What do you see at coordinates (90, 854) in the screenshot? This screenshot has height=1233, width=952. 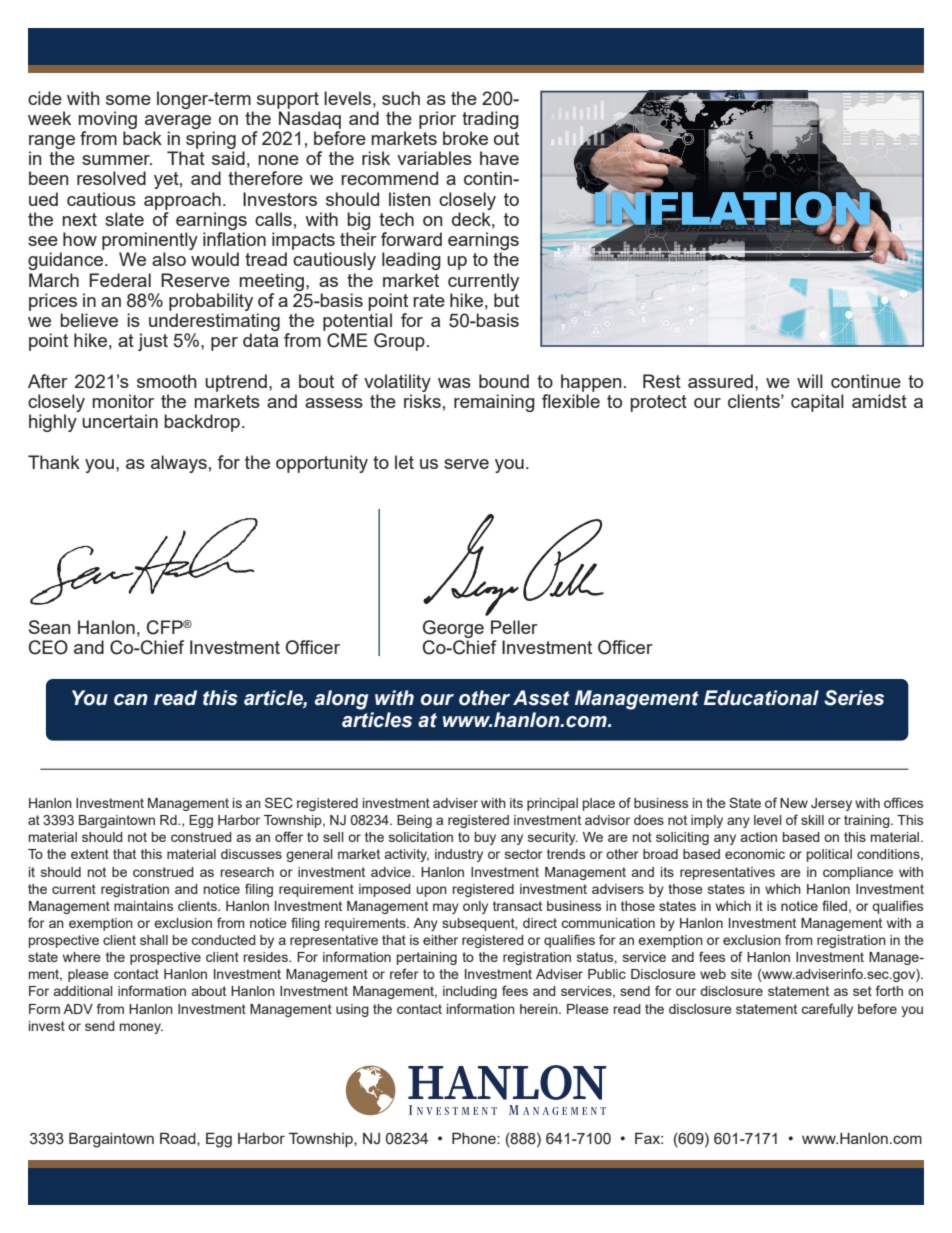 I see `extent` at bounding box center [90, 854].
